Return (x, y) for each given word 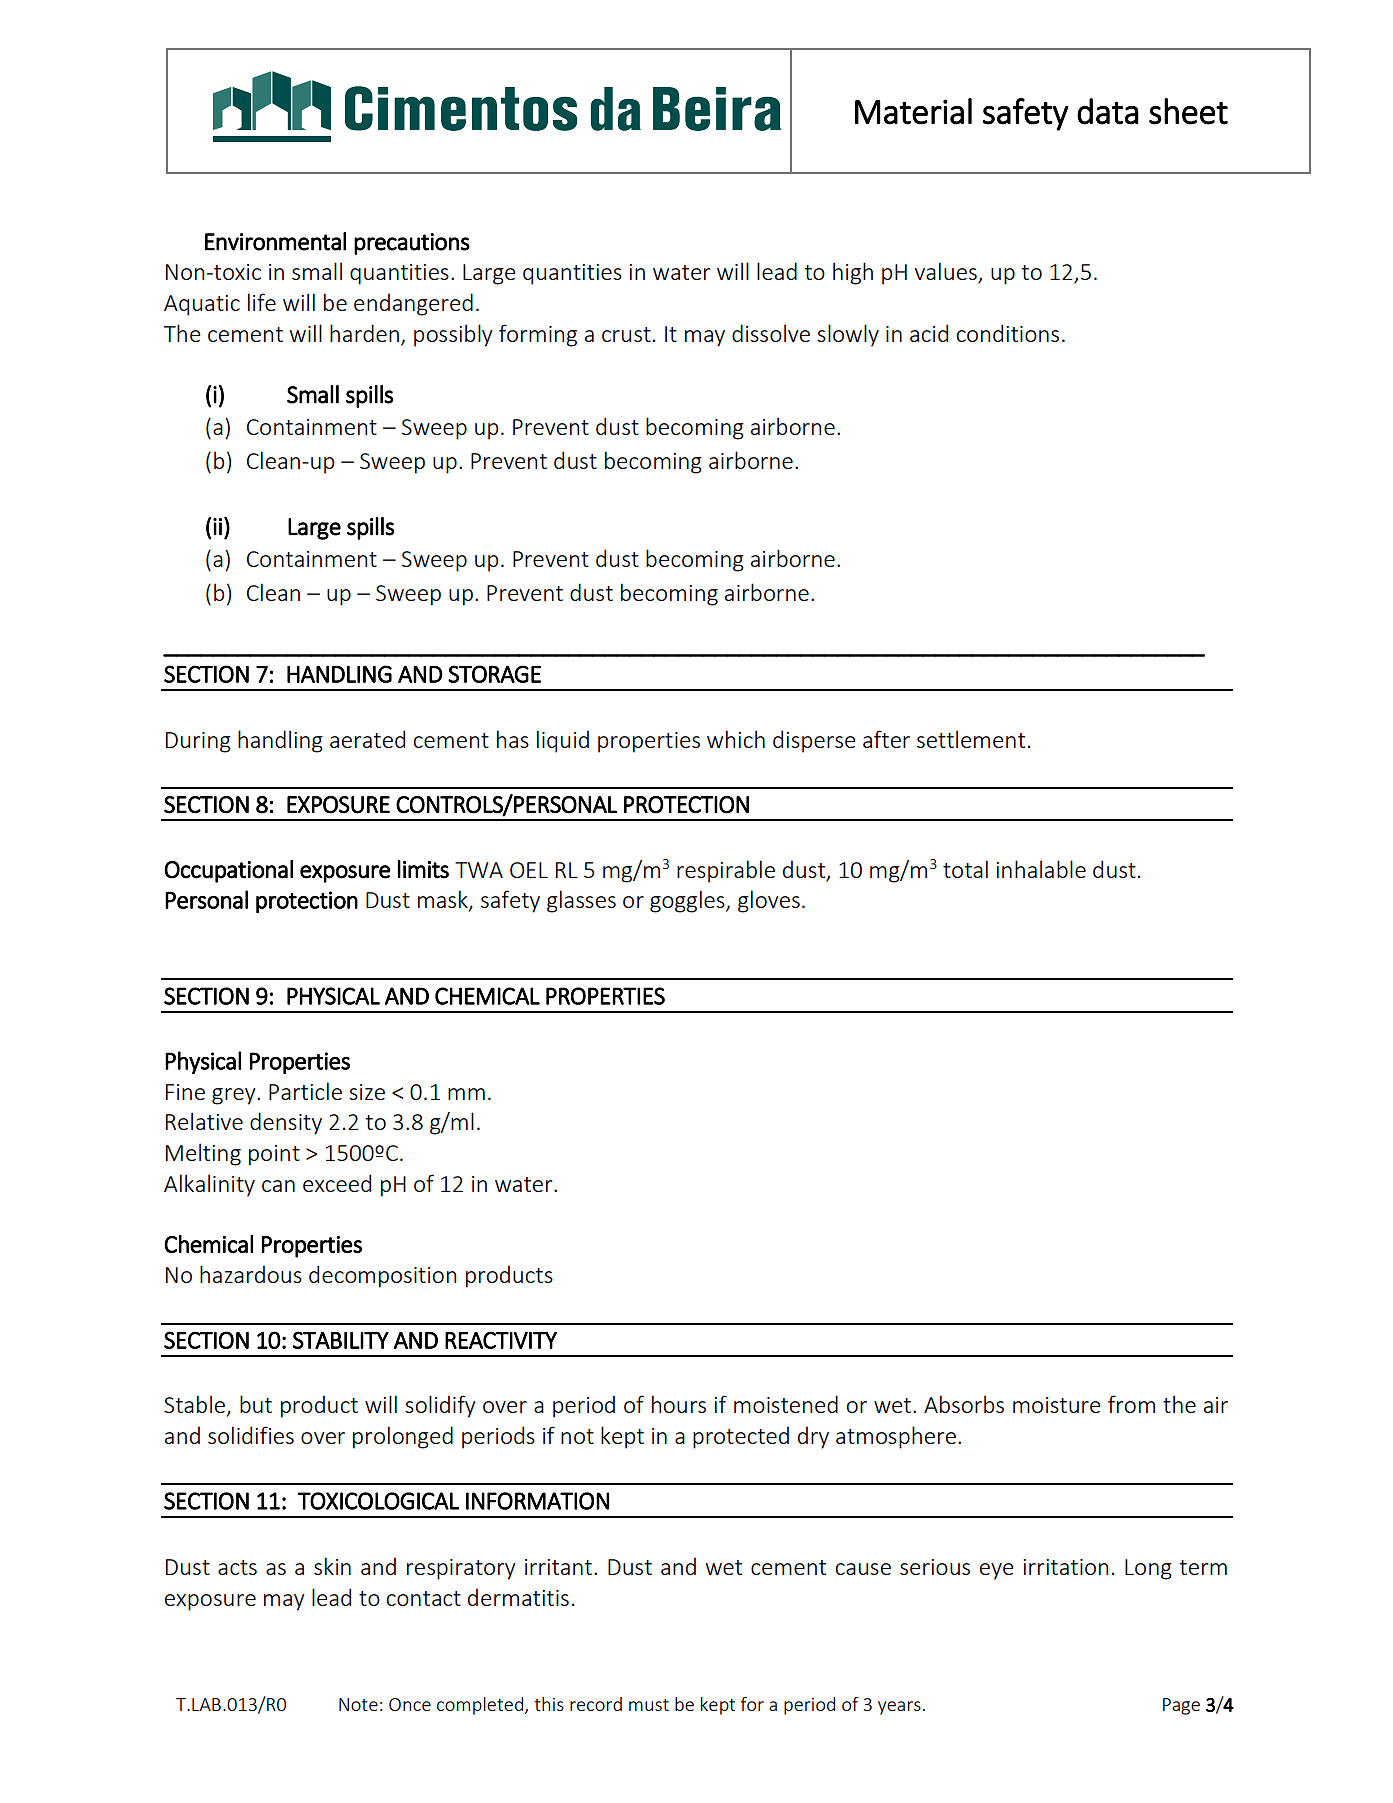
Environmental (275, 241)
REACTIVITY (501, 1340)
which (736, 739)
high (853, 273)
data (1108, 111)
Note (358, 1704)
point (274, 1155)
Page (1181, 1706)
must (649, 1705)
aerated (367, 739)
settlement (971, 739)
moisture (1056, 1405)
